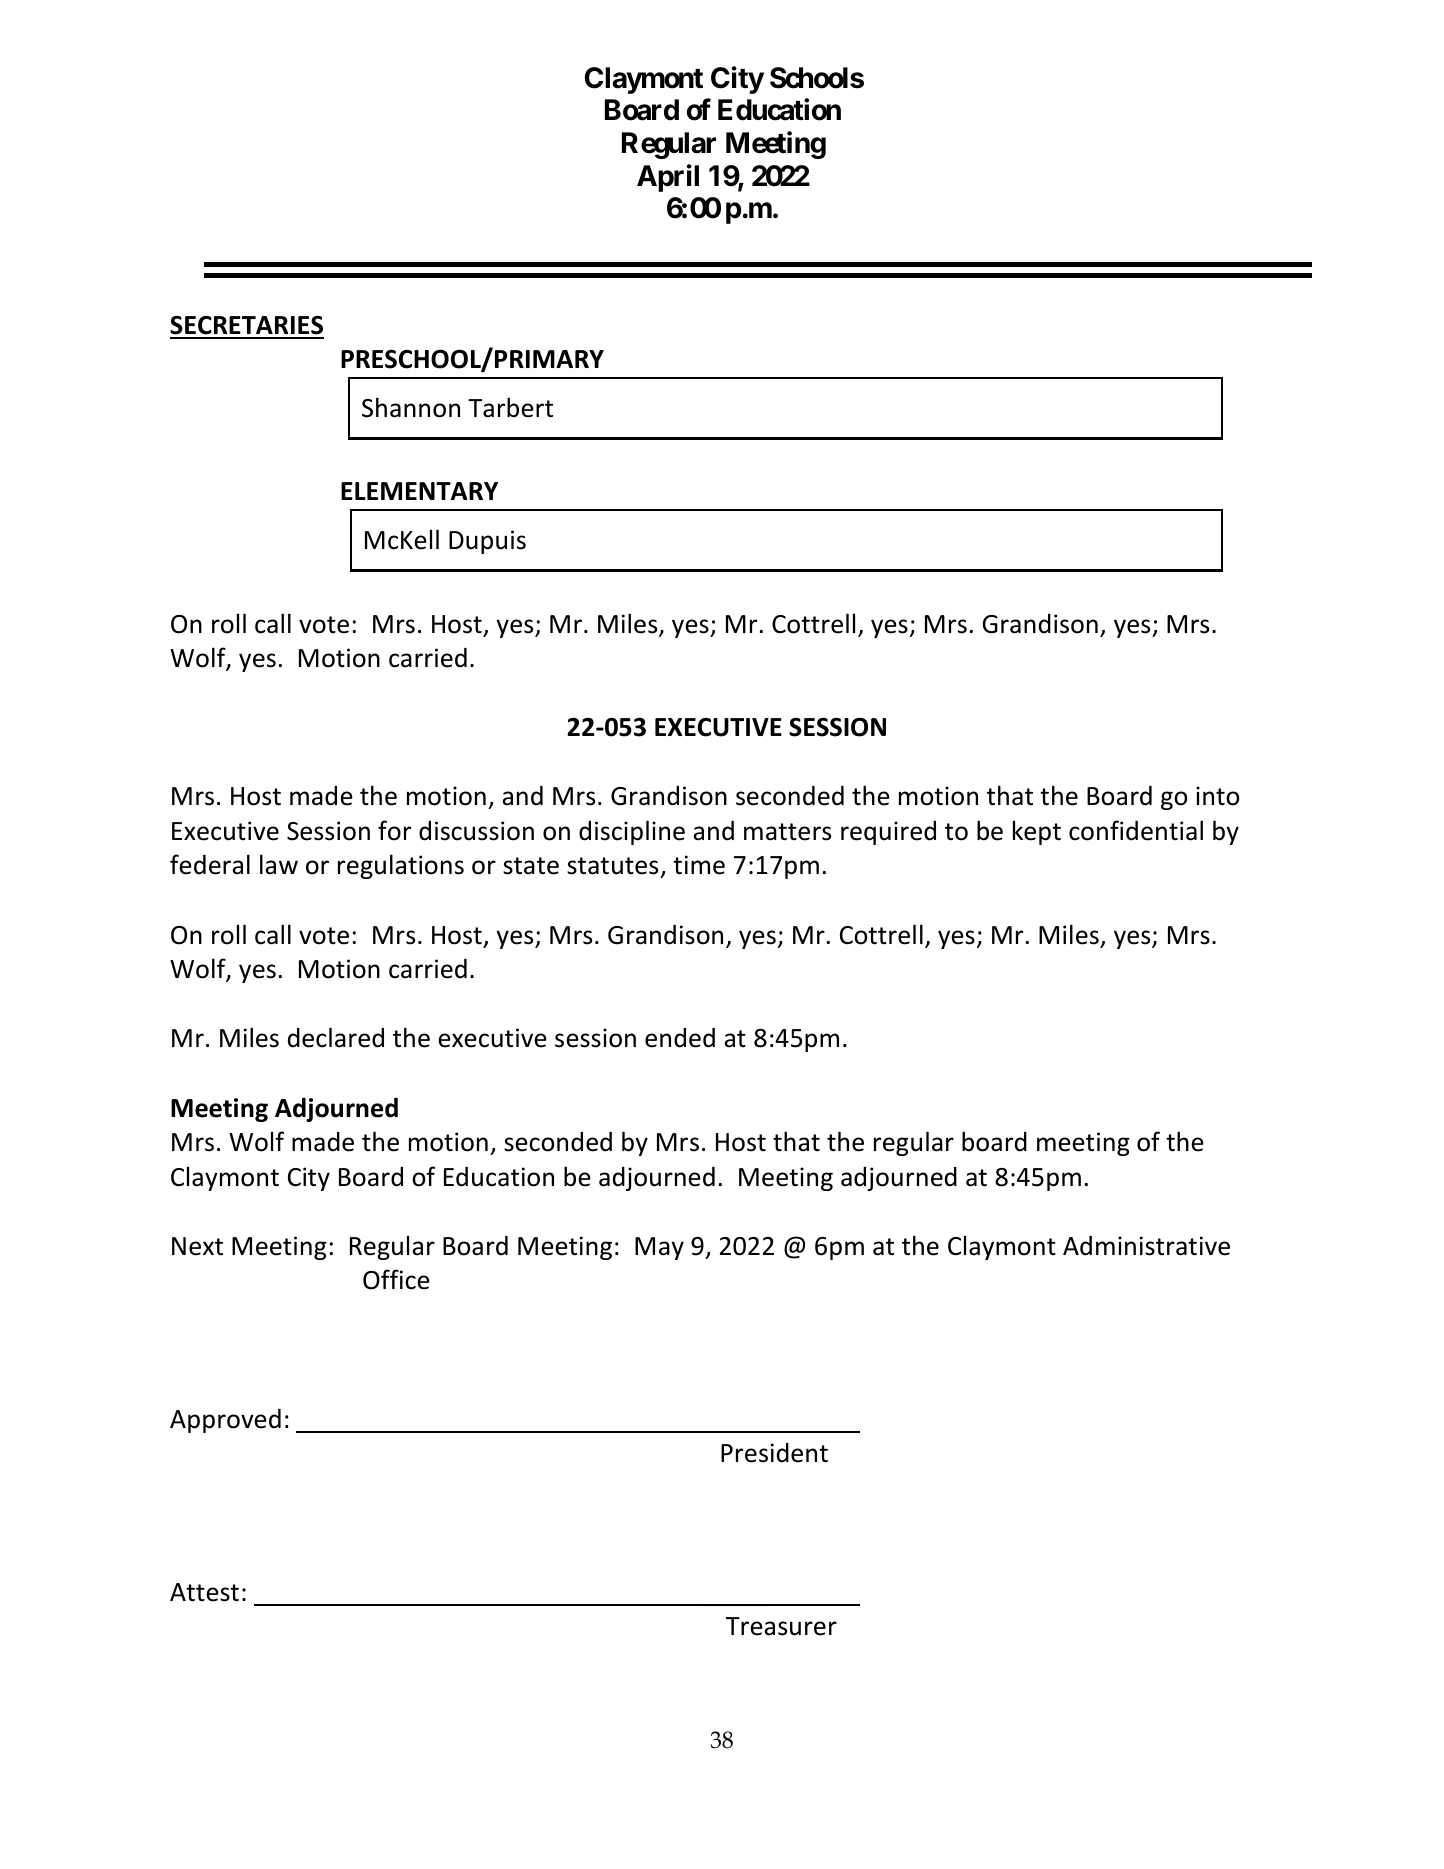 The height and width of the screenshot is (1869, 1444). Describe the element at coordinates (632, 832) in the screenshot. I see `discipline` at that location.
